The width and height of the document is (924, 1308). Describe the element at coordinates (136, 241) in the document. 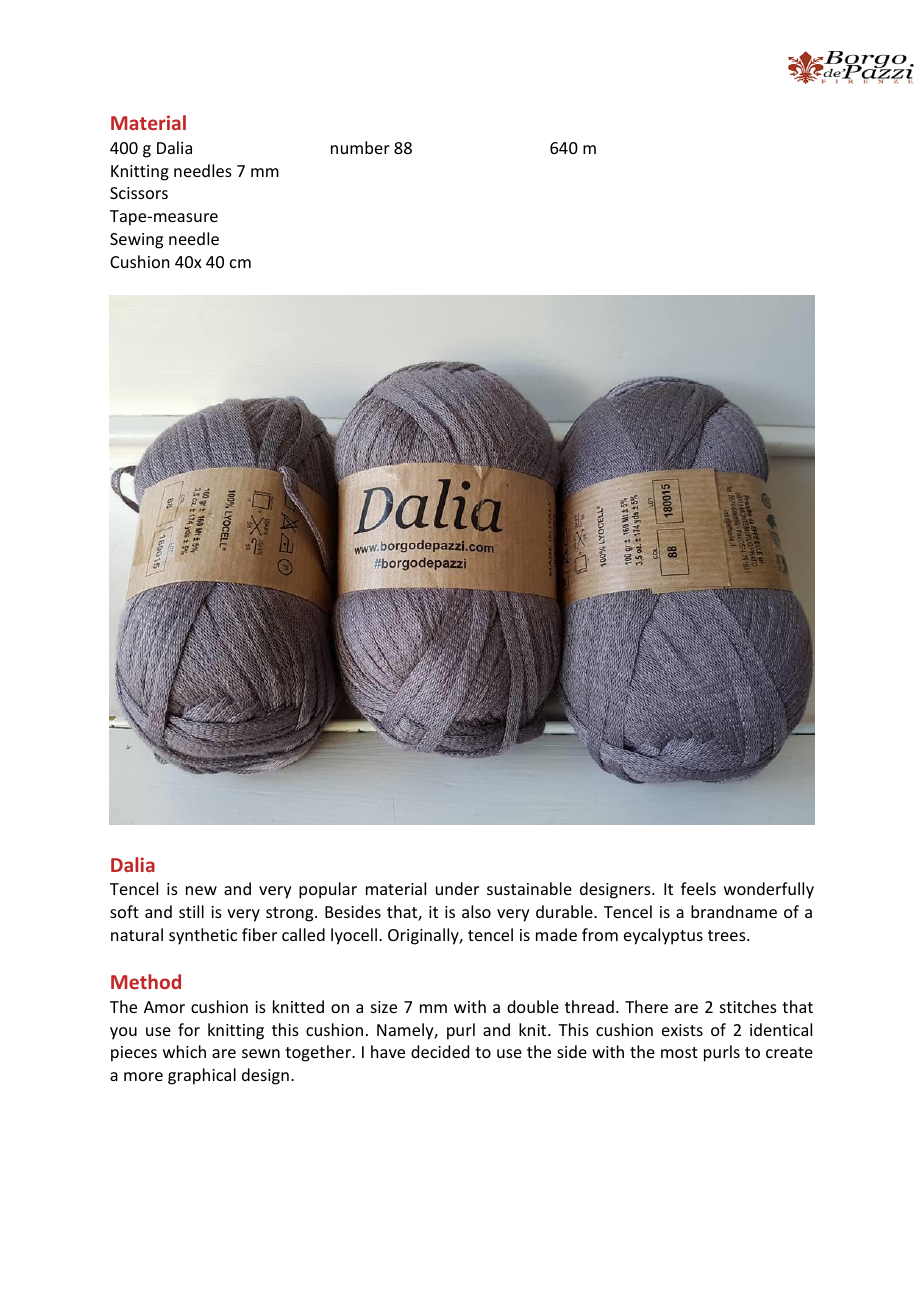

I see `Sewing` at that location.
